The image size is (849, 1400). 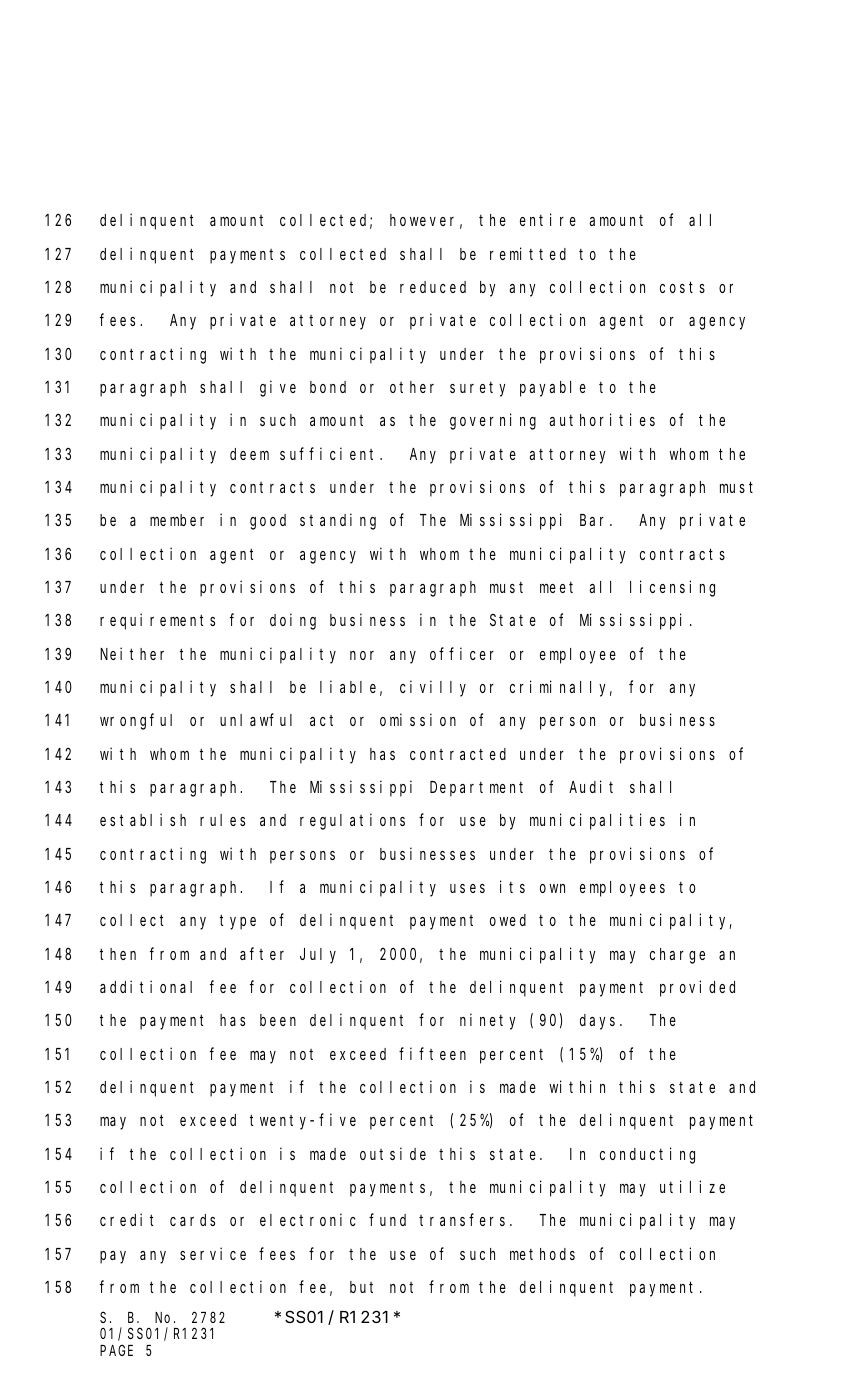 What do you see at coordinates (293, 621) in the image?
I see `doing` at bounding box center [293, 621].
